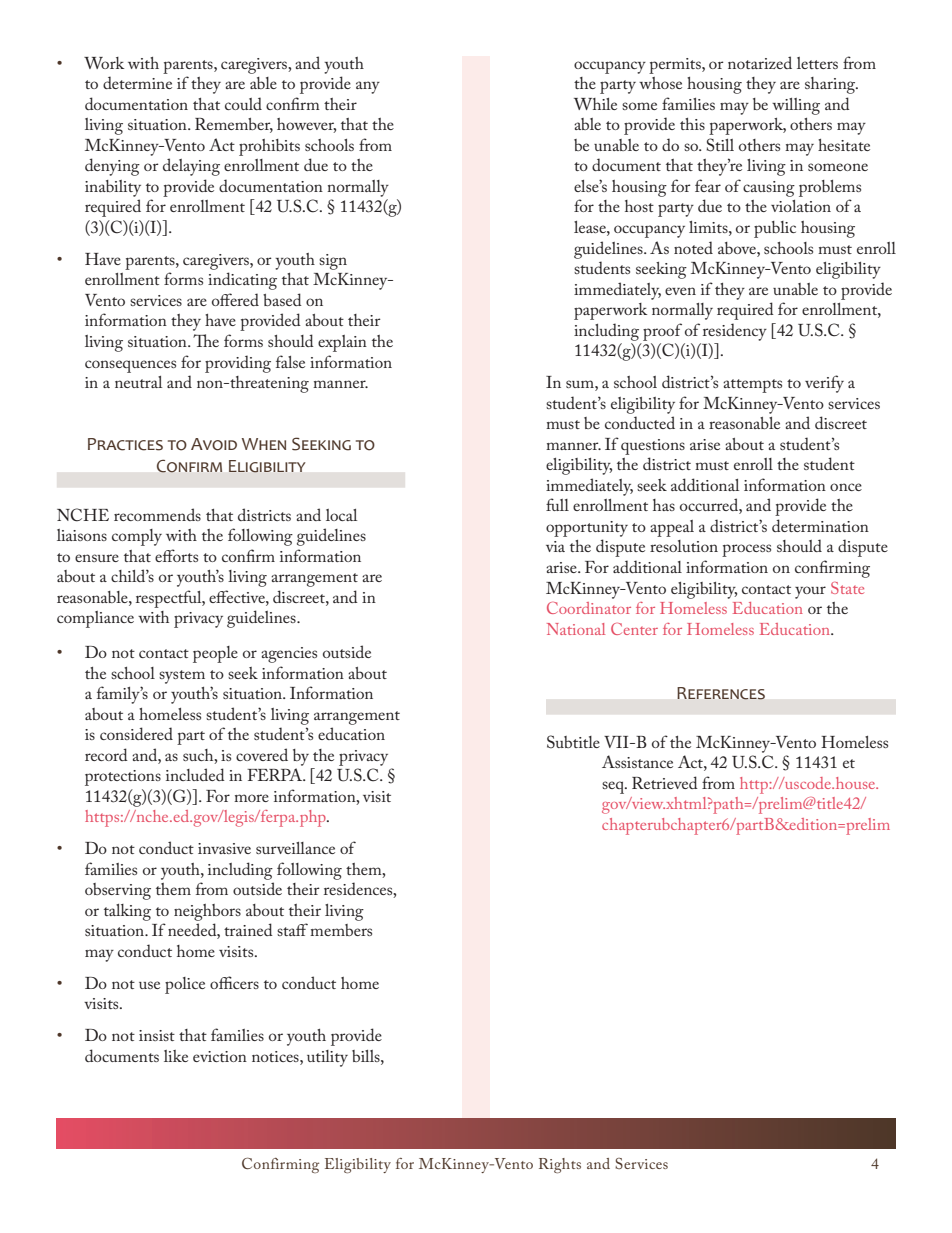 This screenshot has height=1233, width=952. What do you see at coordinates (560, 1165) in the screenshot?
I see `Rights` at bounding box center [560, 1165].
